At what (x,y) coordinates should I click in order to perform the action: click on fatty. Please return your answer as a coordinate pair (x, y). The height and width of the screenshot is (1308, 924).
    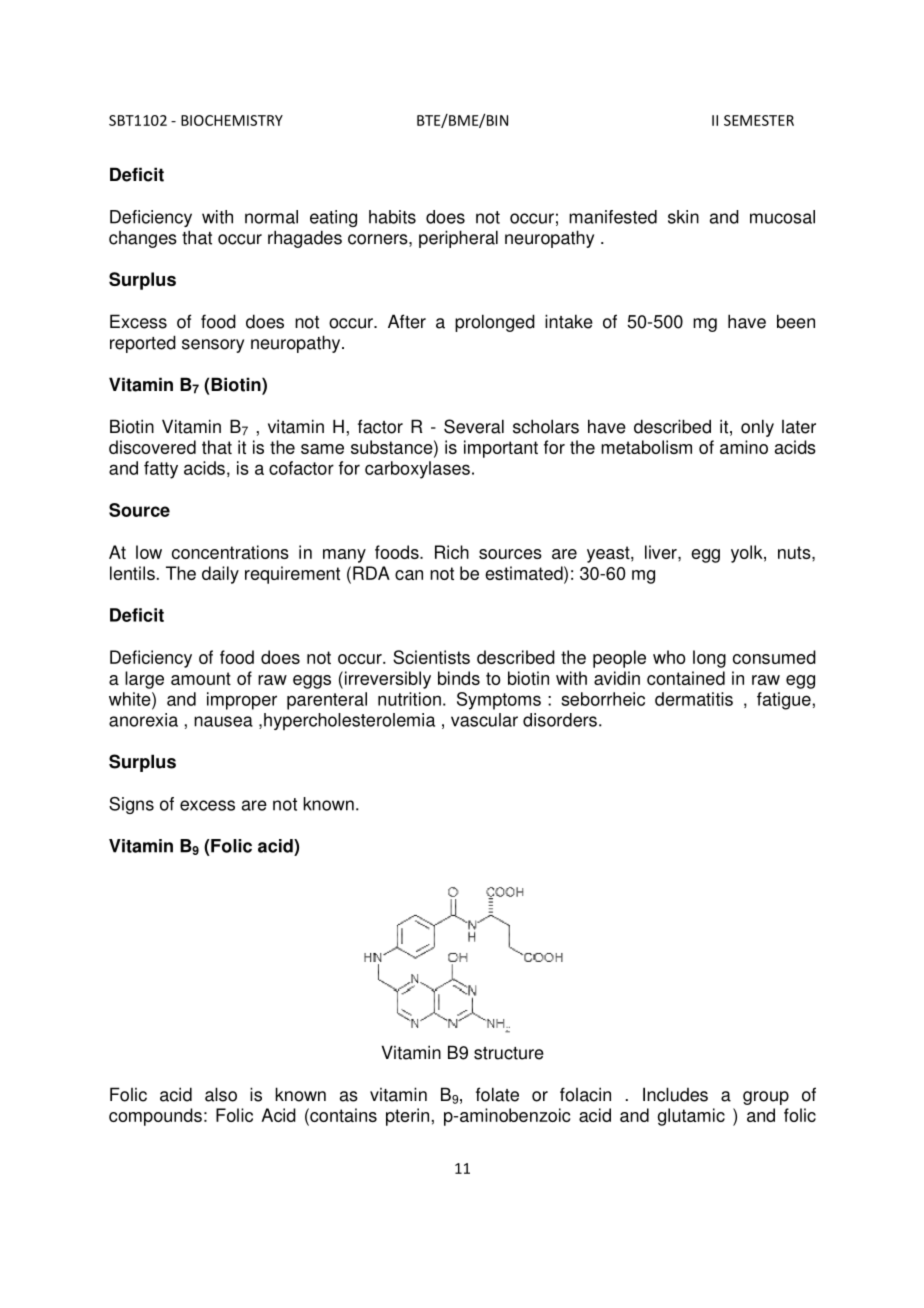
    Looking at the image, I should click on (161, 470).
